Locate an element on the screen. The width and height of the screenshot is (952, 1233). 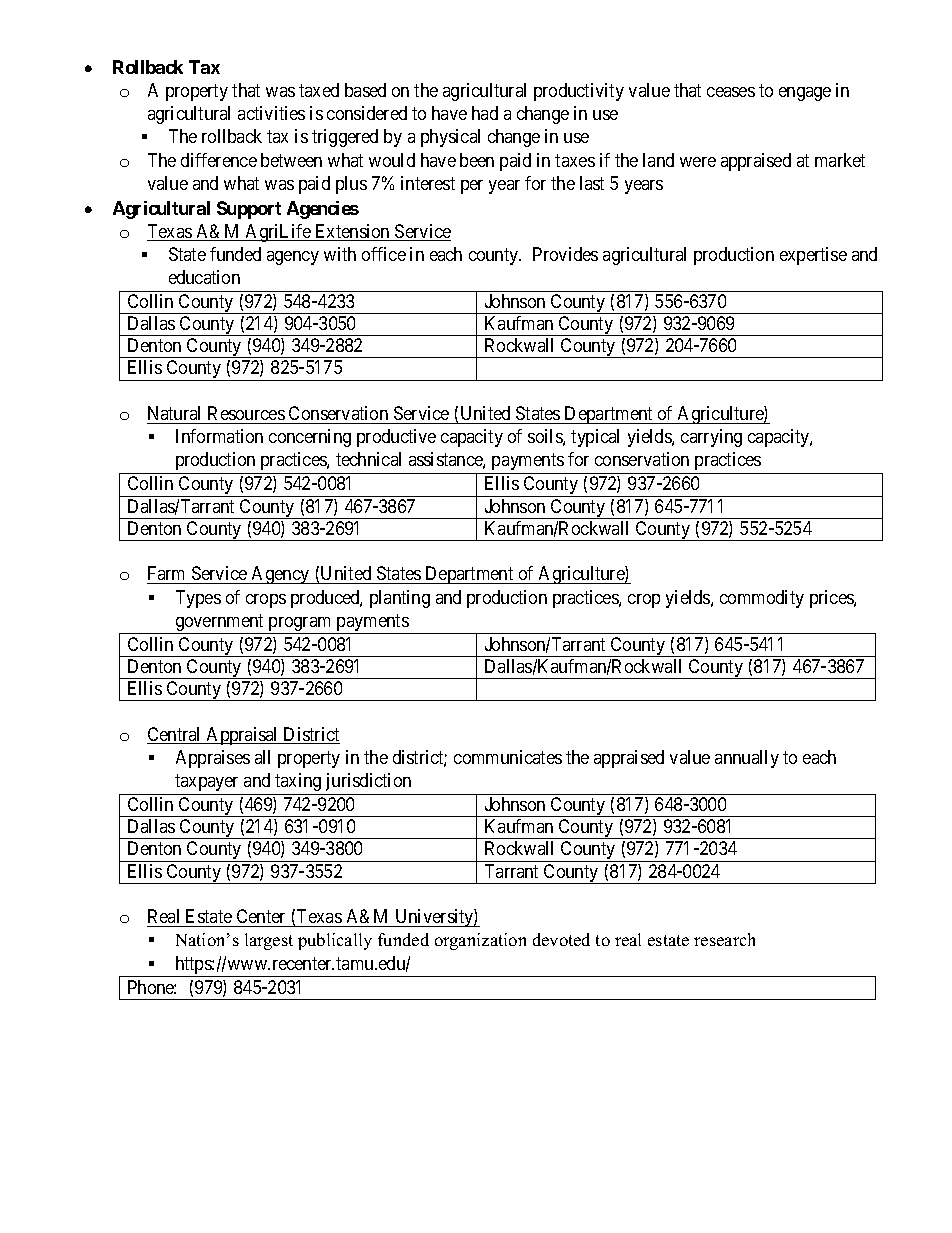
had is located at coordinates (485, 113).
